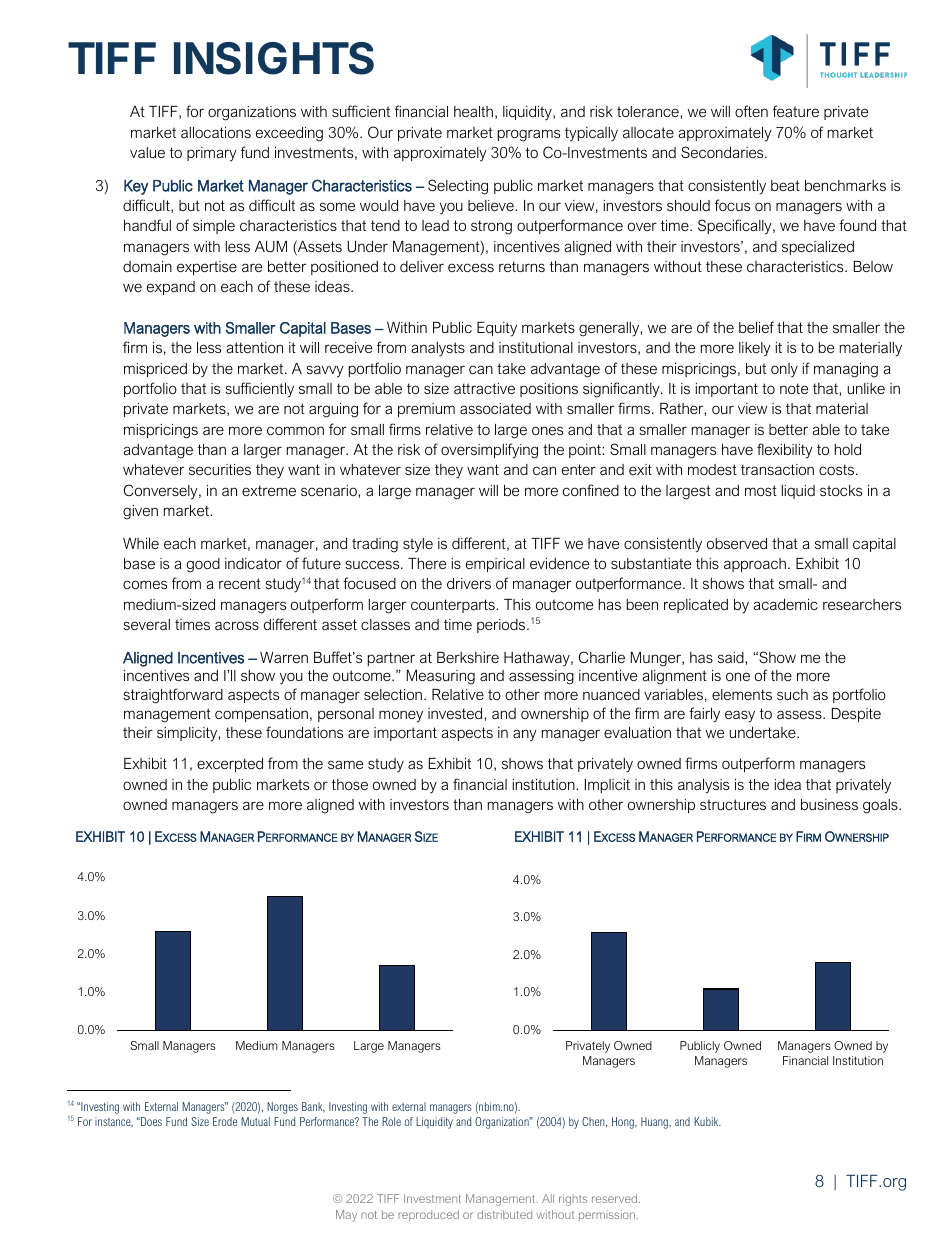 This image has width=952, height=1233. Describe the element at coordinates (796, 111) in the image. I see `feature` at that location.
